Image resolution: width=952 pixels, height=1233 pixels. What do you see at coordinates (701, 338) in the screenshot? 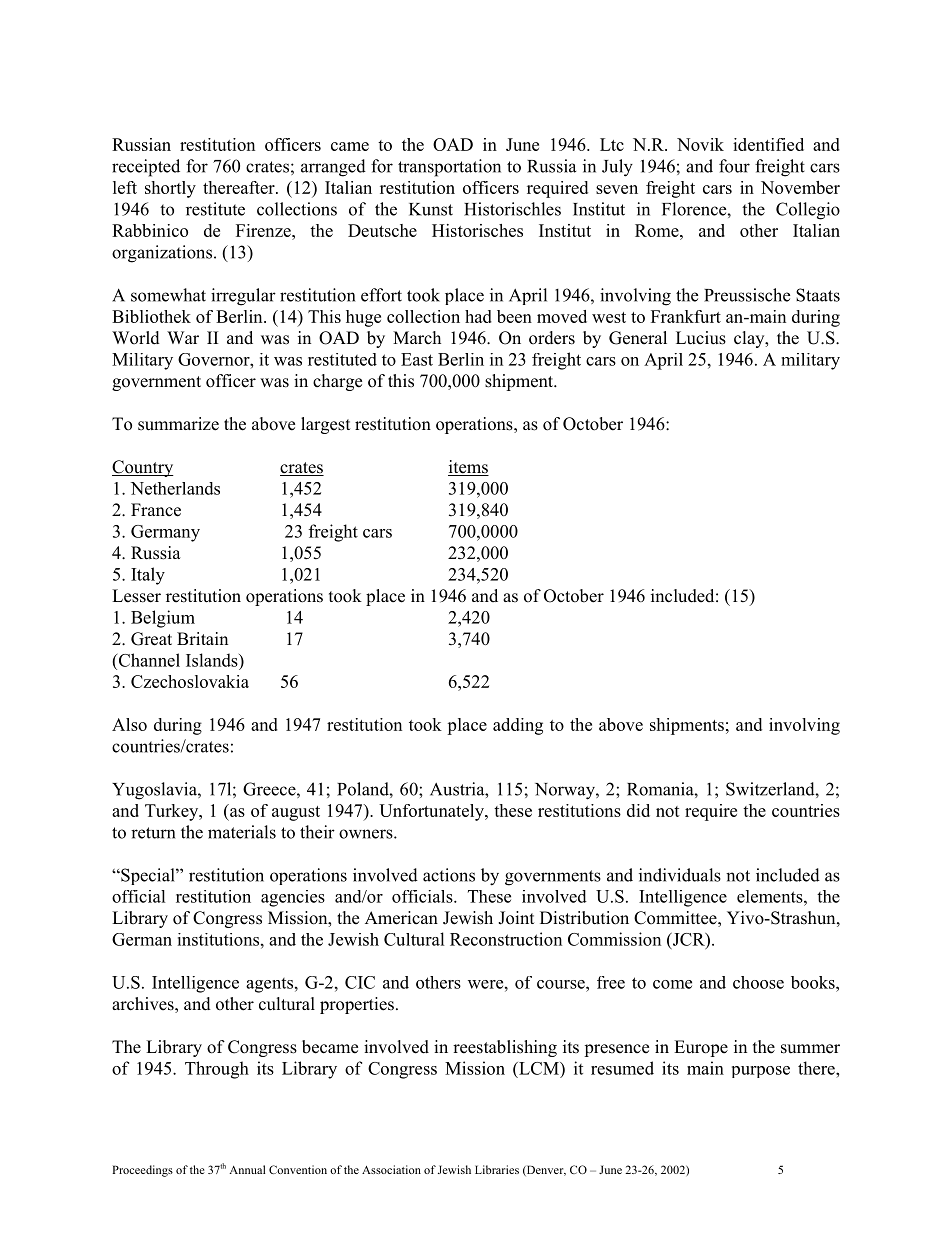
I see `Lucius` at bounding box center [701, 338].
